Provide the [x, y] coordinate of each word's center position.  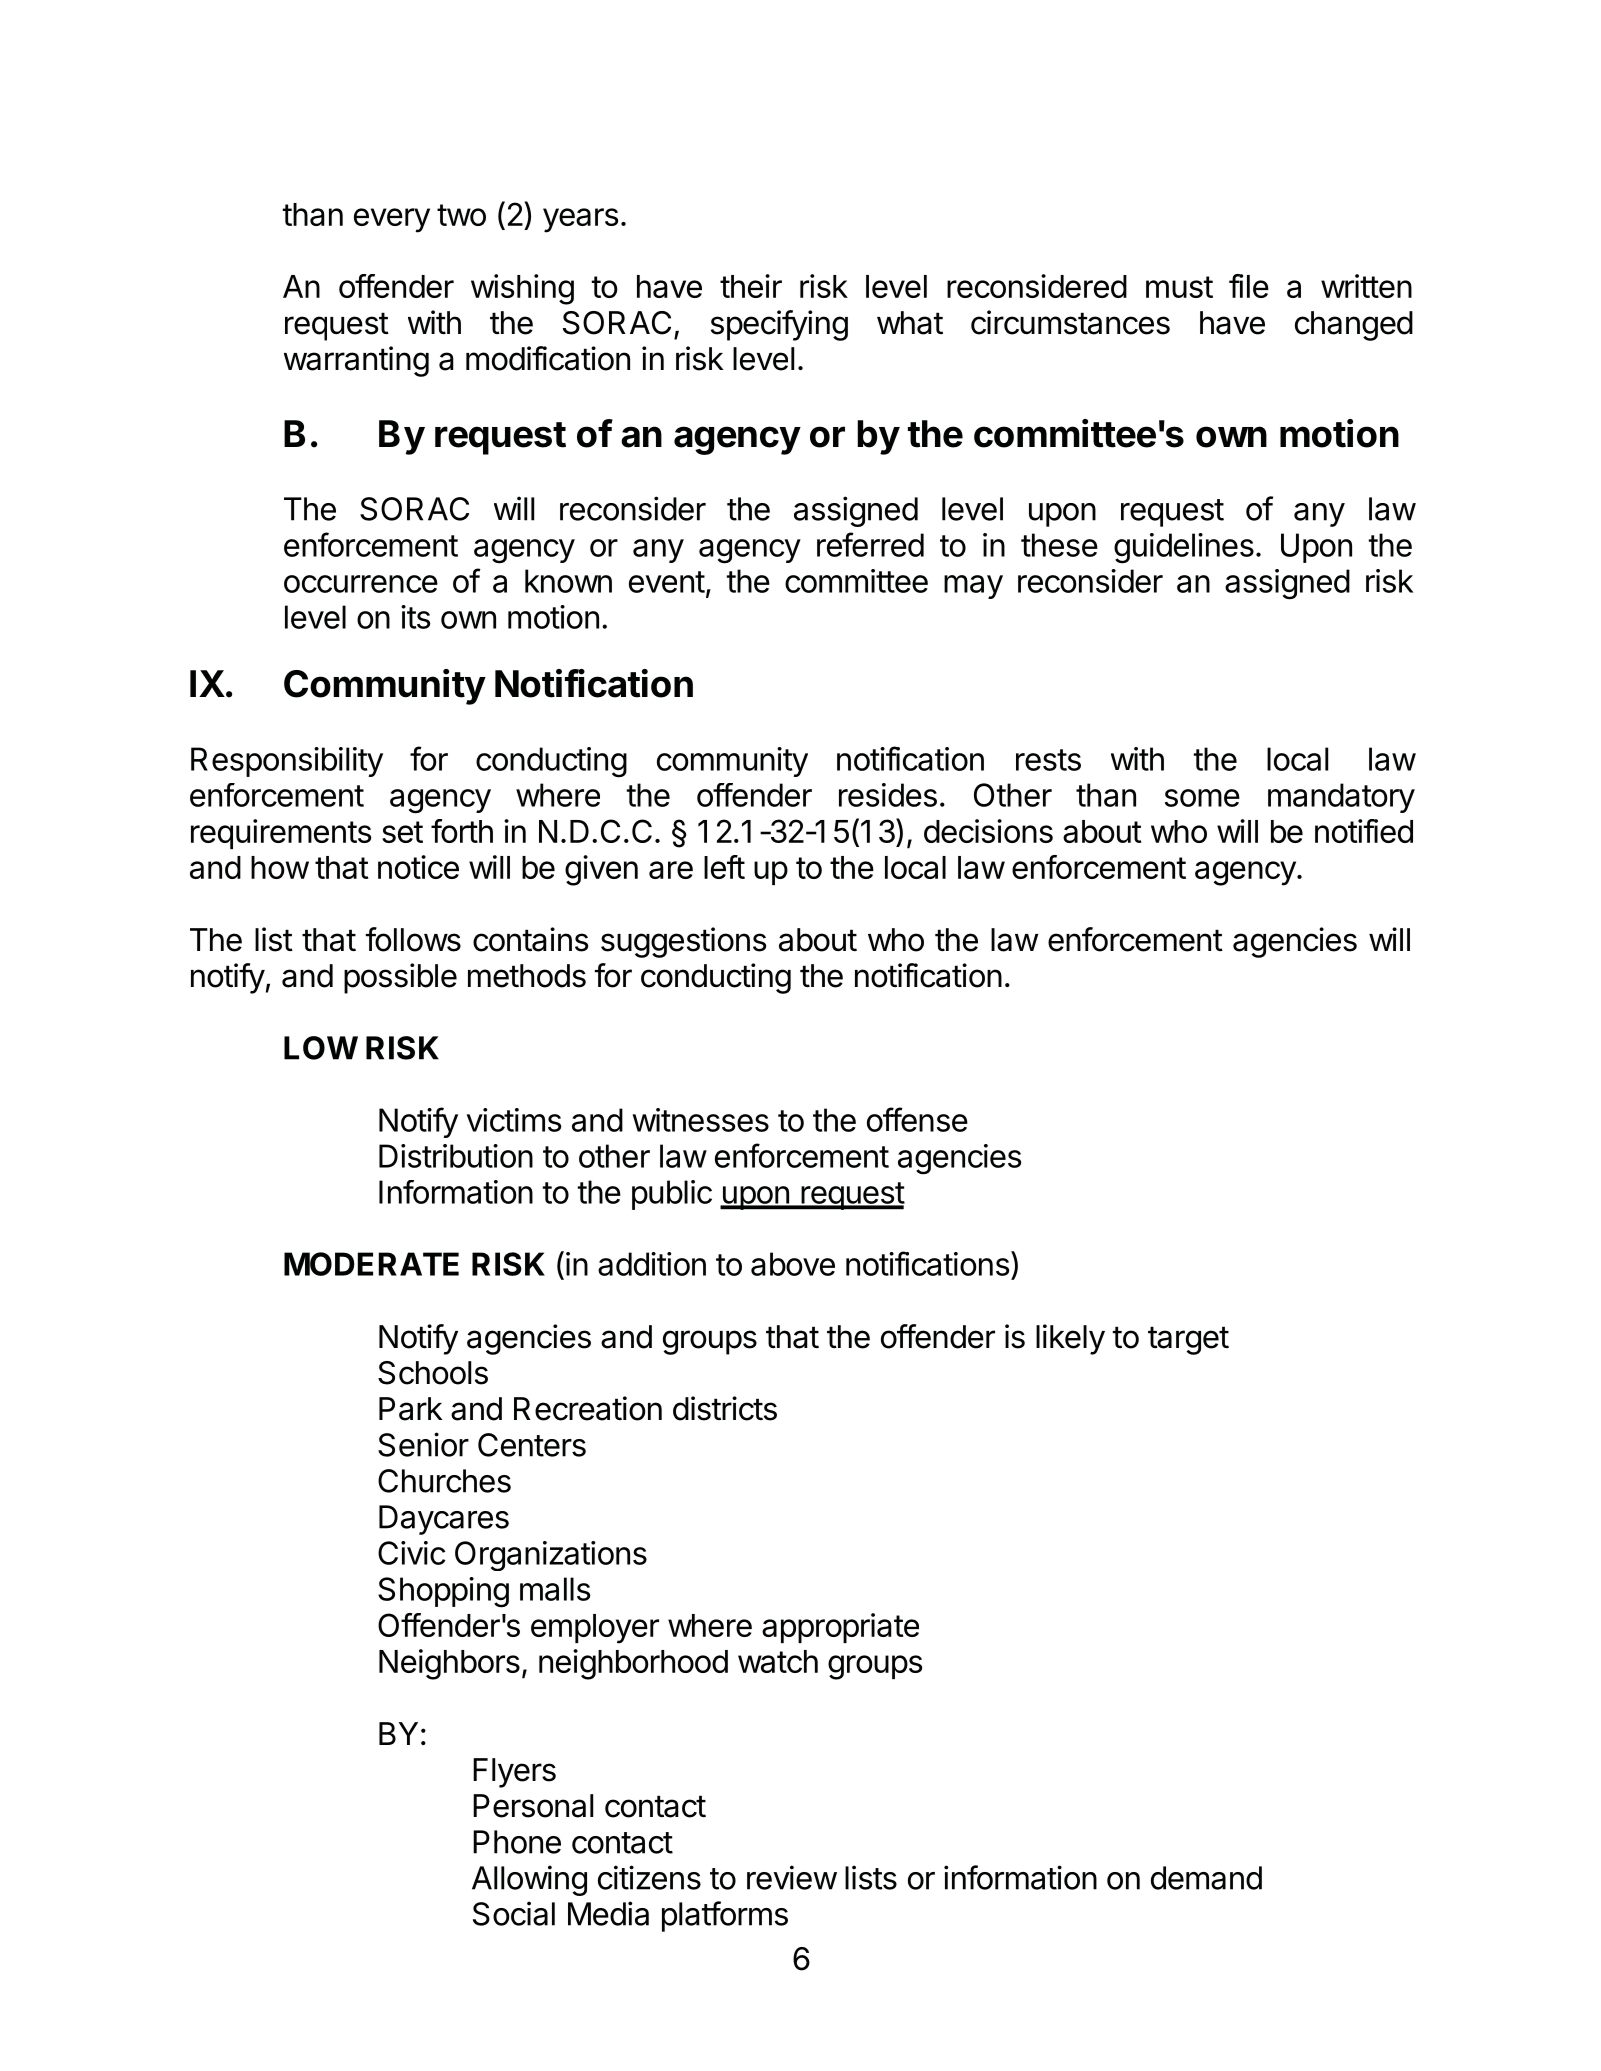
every [392, 220]
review [792, 1877]
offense [917, 1119]
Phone [517, 1842]
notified [1364, 831]
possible [400, 978]
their [751, 286]
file [1249, 286]
